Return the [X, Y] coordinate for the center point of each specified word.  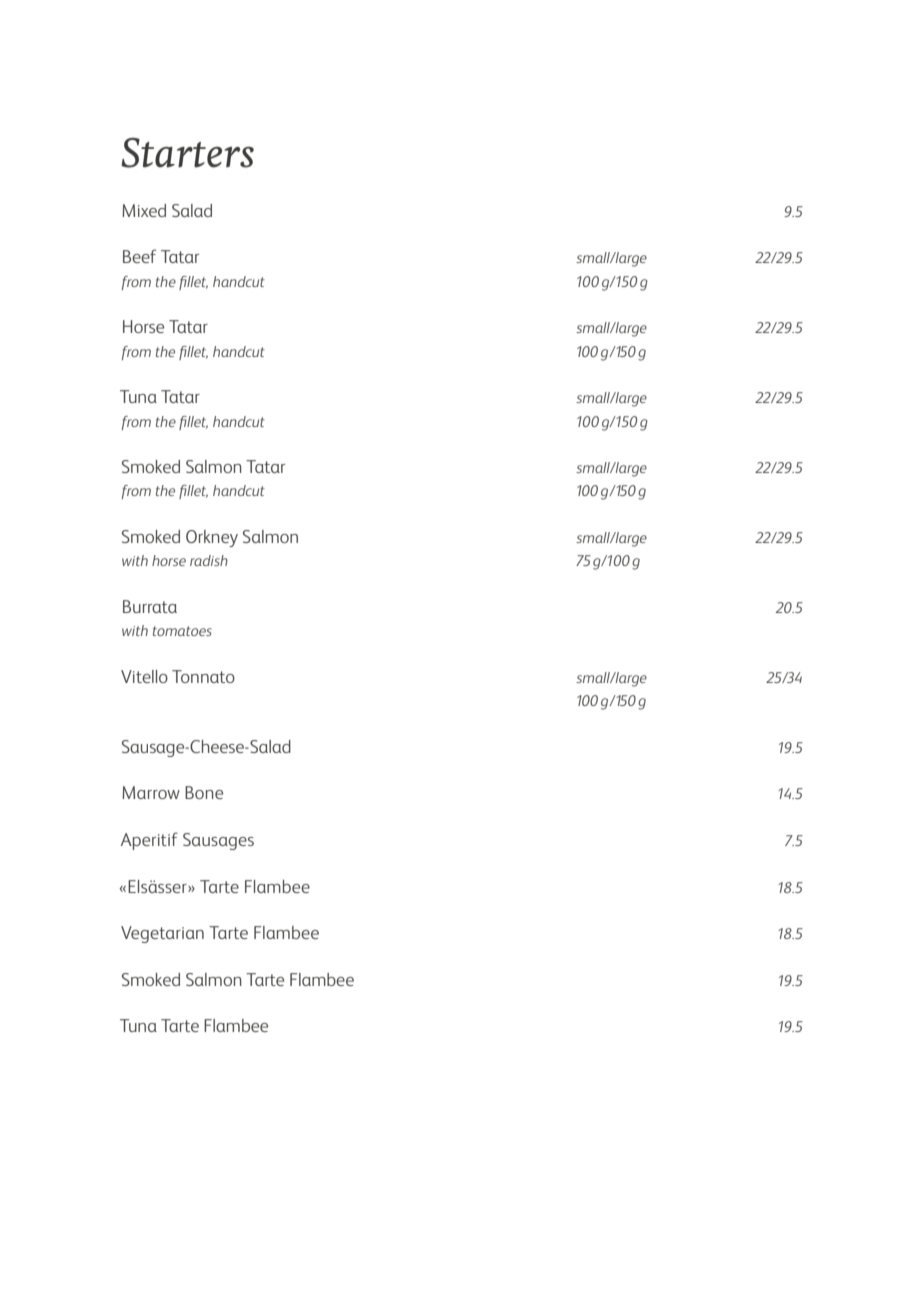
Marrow [151, 792]
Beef [139, 256]
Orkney [212, 538]
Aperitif [149, 841]
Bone [204, 792]
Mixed [144, 210]
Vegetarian [162, 934]
